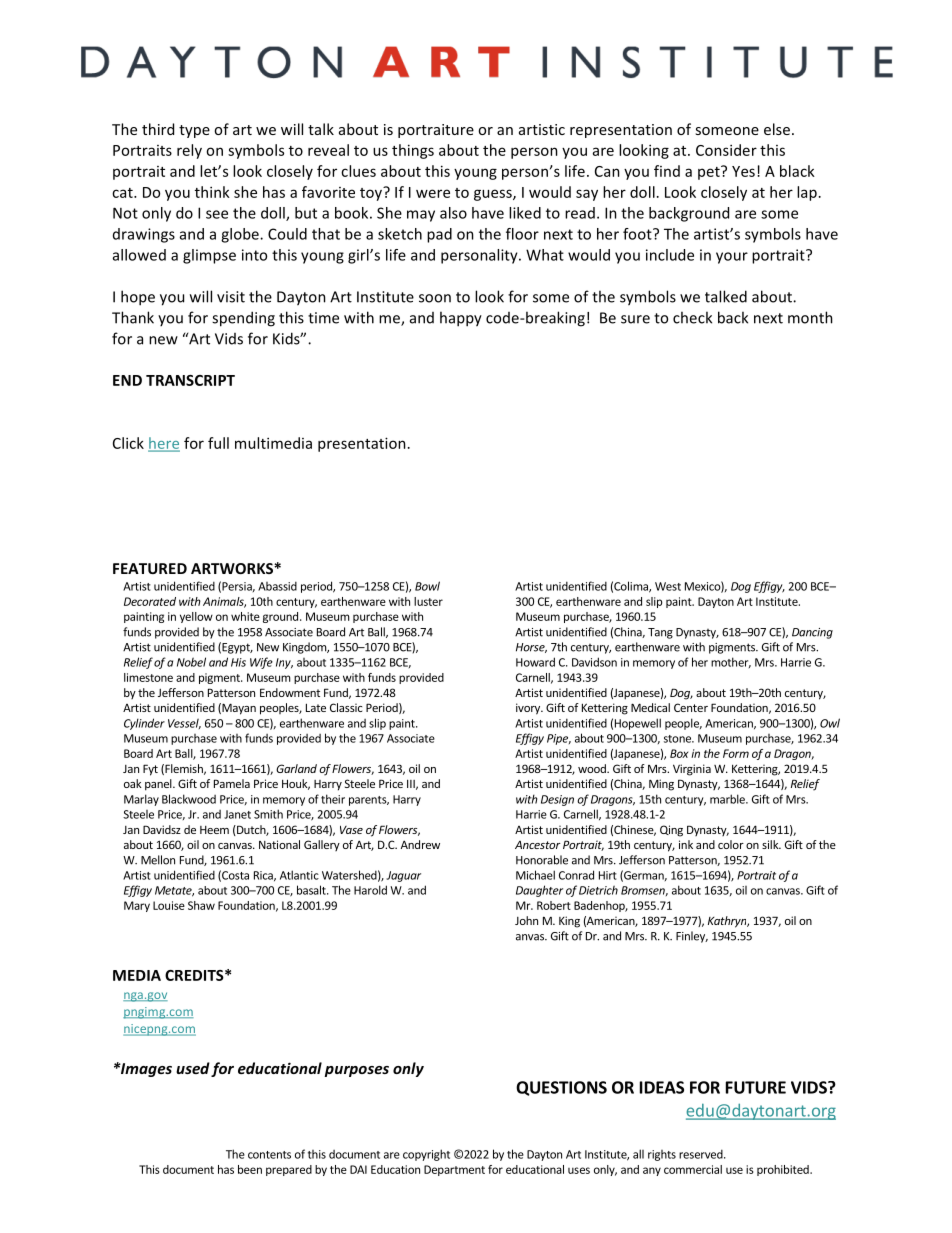 This document has height=1233, width=952. Describe the element at coordinates (726, 150) in the document. I see `Consider` at that location.
